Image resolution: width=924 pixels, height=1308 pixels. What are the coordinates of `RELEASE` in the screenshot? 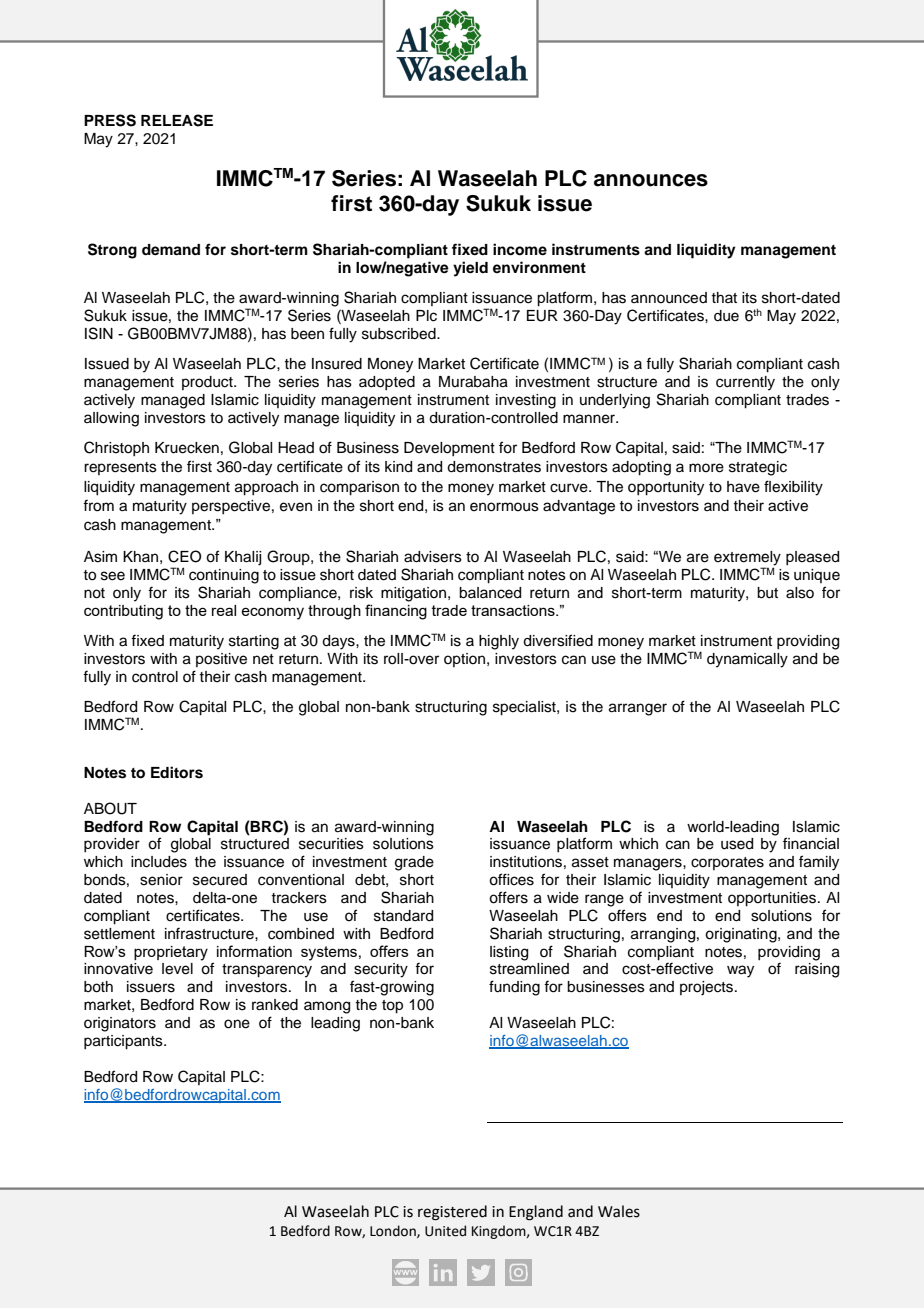 It's located at (177, 120).
